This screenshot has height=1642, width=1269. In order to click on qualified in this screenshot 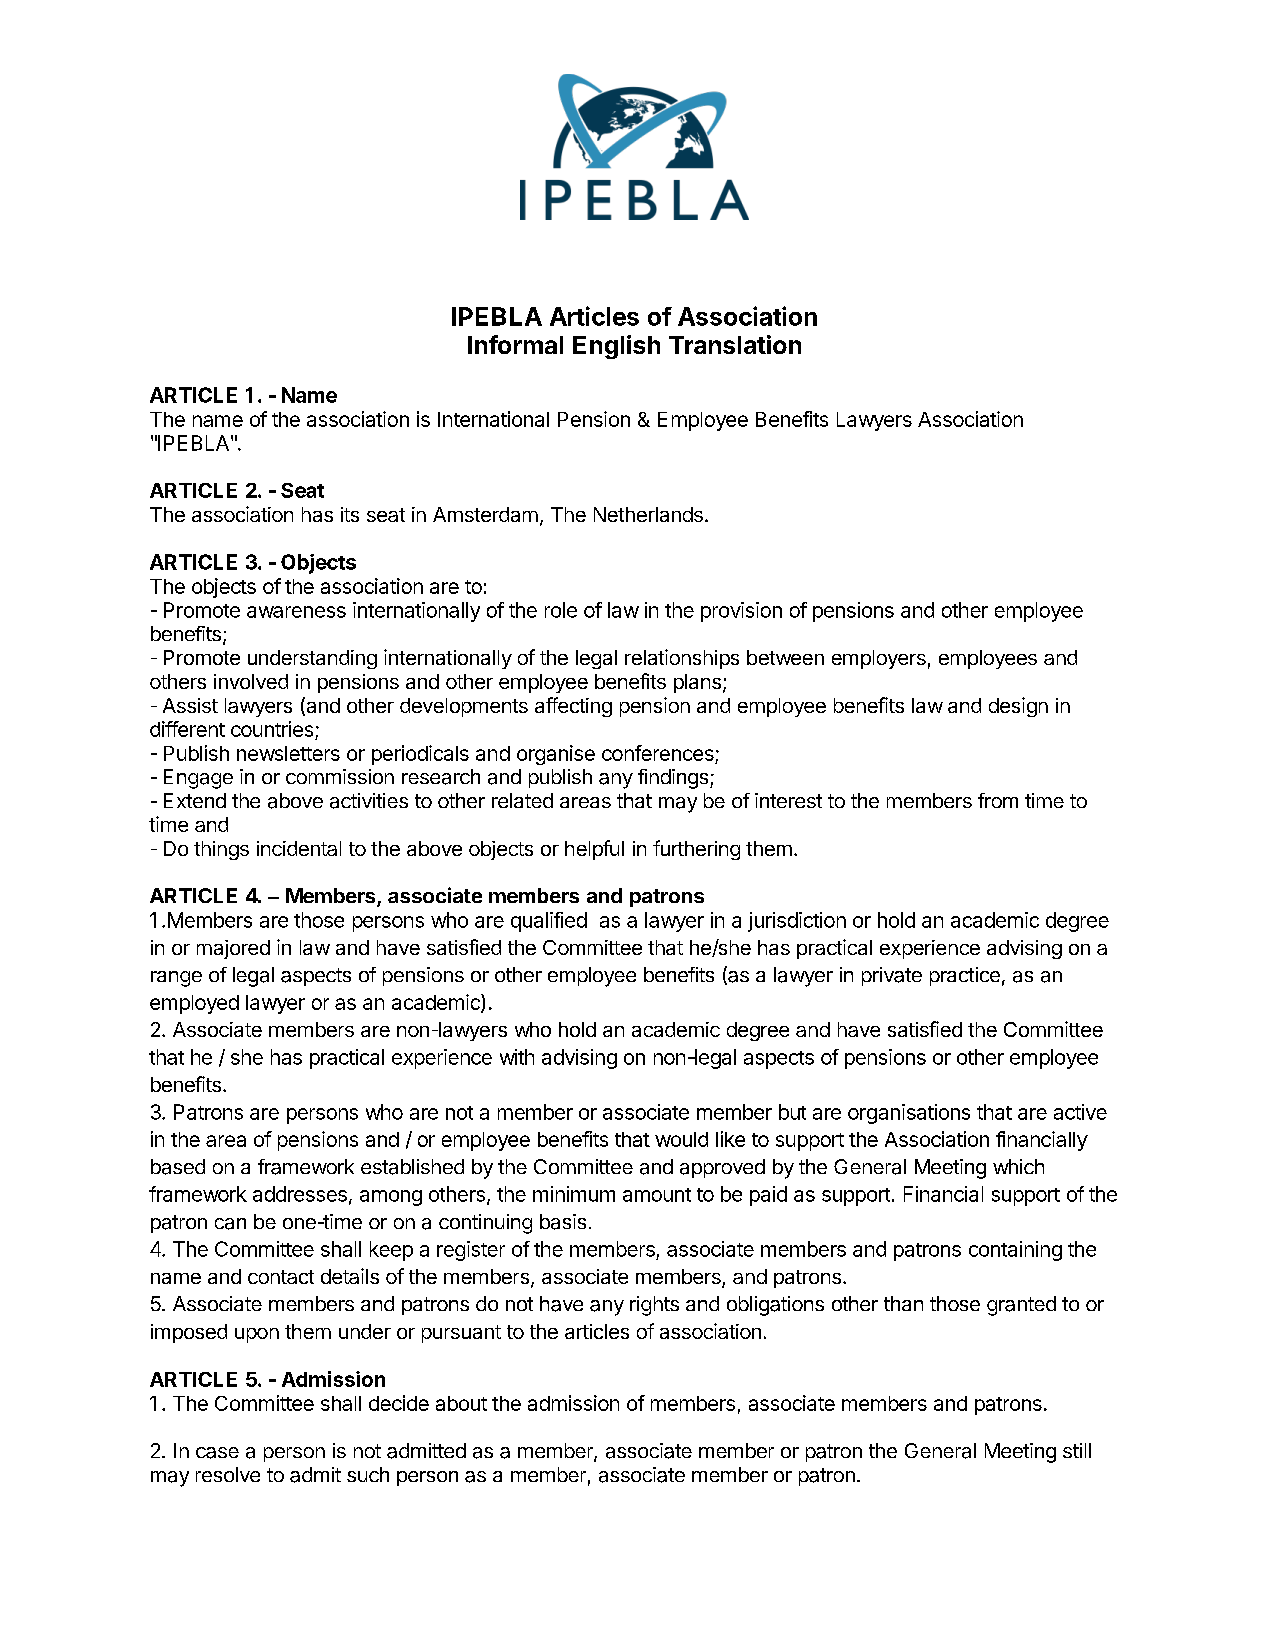, I will do `click(549, 922)`.
